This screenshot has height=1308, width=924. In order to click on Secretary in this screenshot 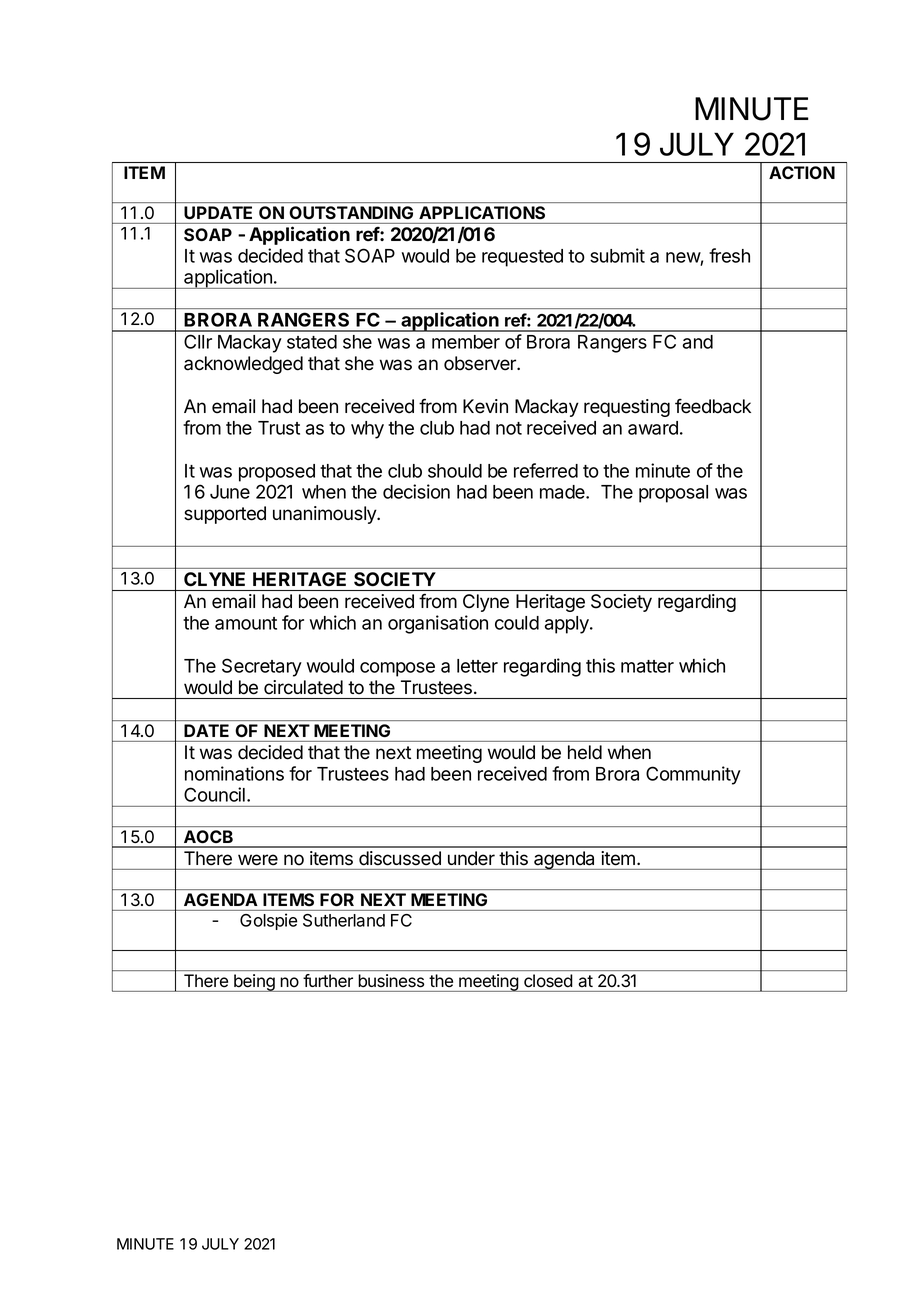, I will do `click(262, 667)`.
